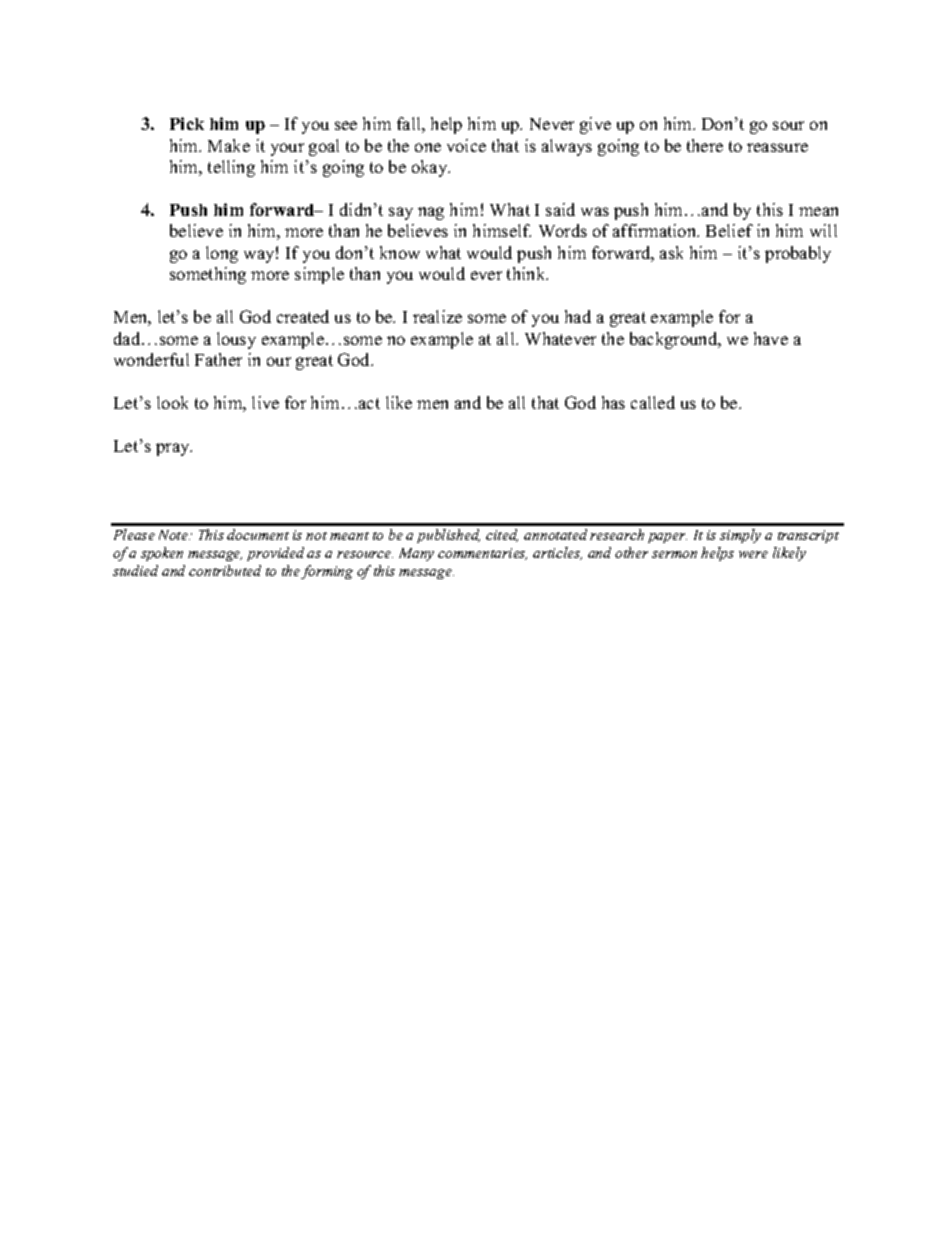  I want to click on voice, so click(466, 145).
